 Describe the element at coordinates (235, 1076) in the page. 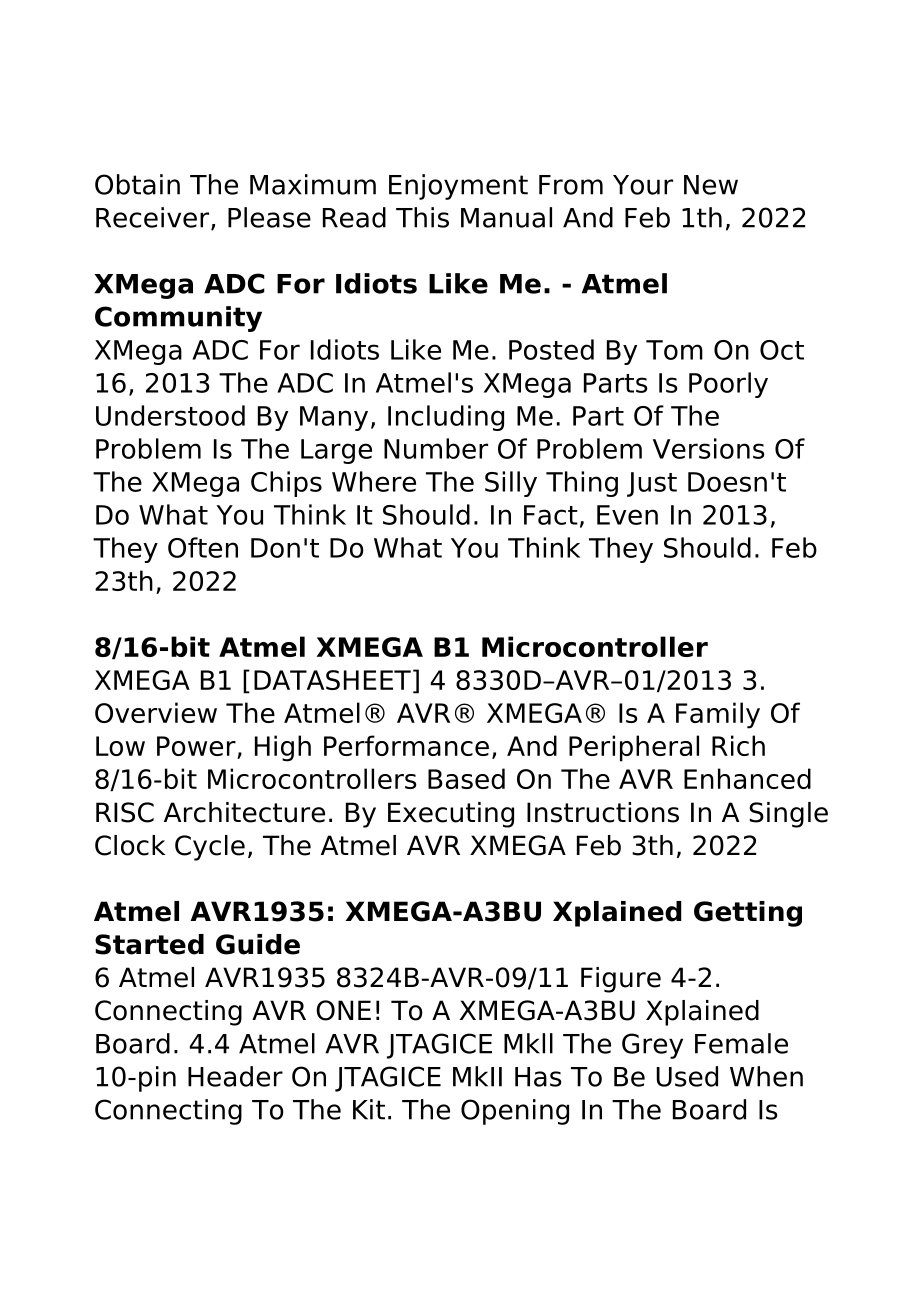

I see `Header` at that location.
